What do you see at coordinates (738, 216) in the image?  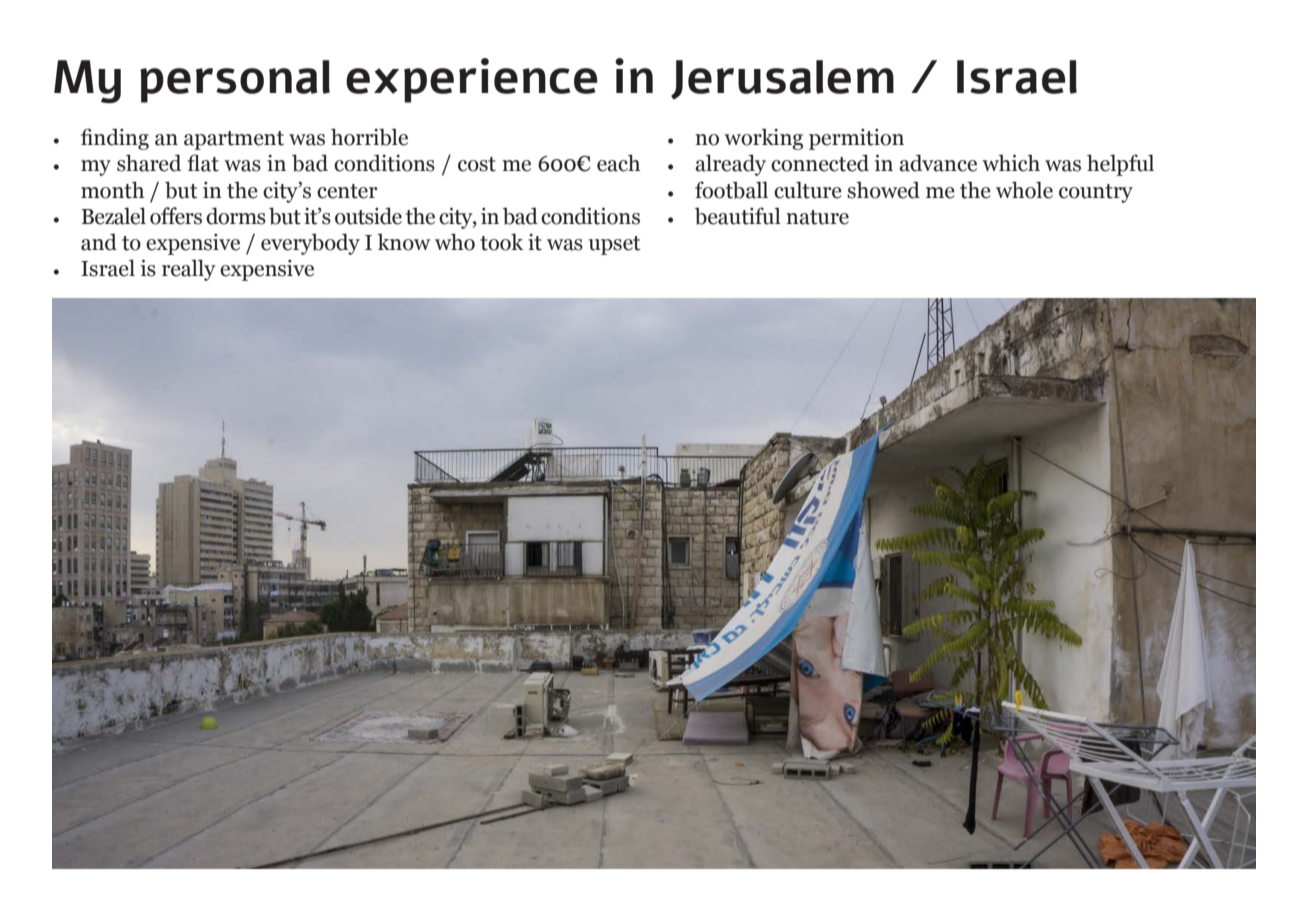 I see `beautiful` at bounding box center [738, 216].
